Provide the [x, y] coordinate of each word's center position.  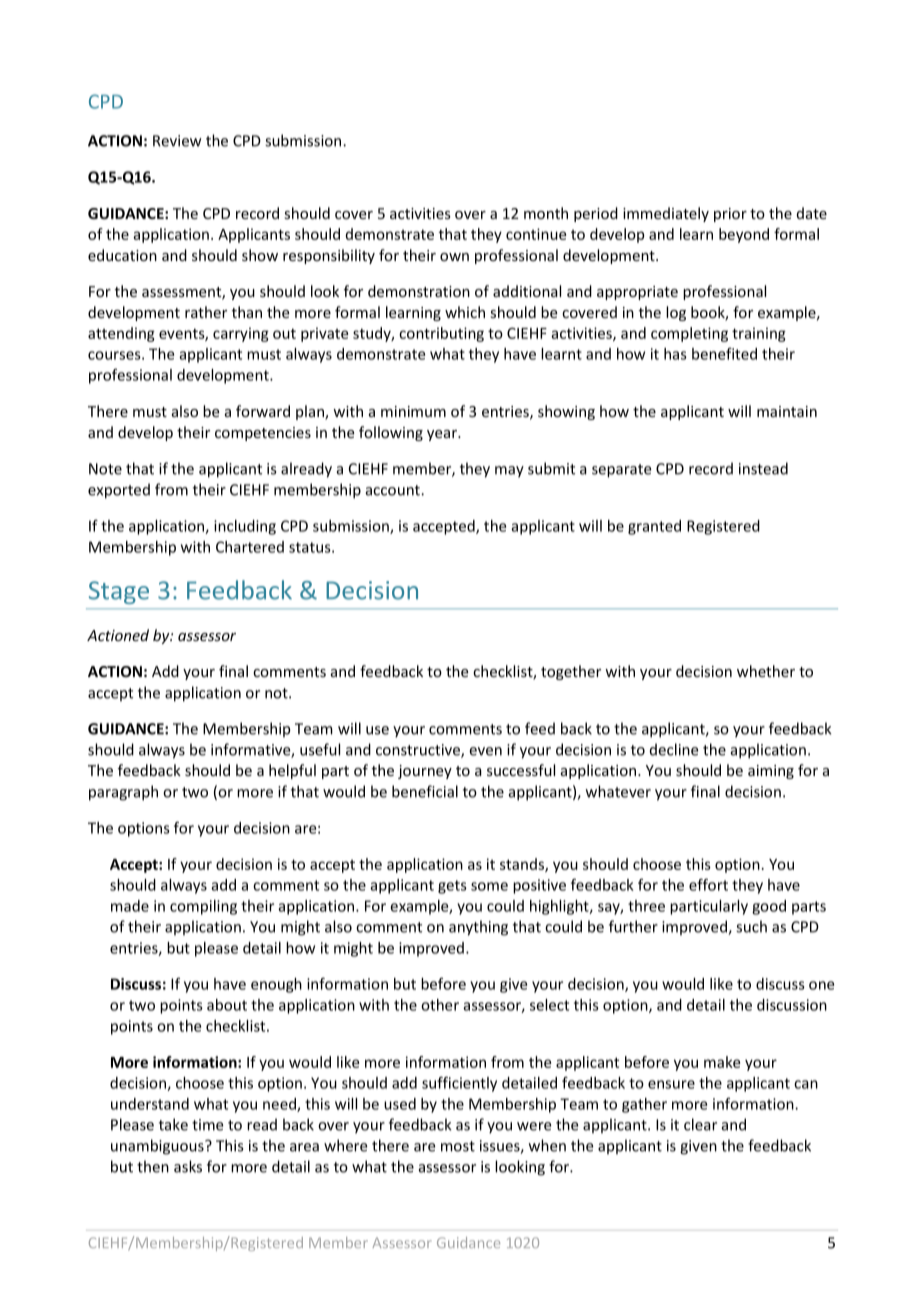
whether [766, 671]
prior [730, 215]
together [571, 672]
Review [177, 141]
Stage [119, 592]
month [546, 213]
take [173, 1124]
